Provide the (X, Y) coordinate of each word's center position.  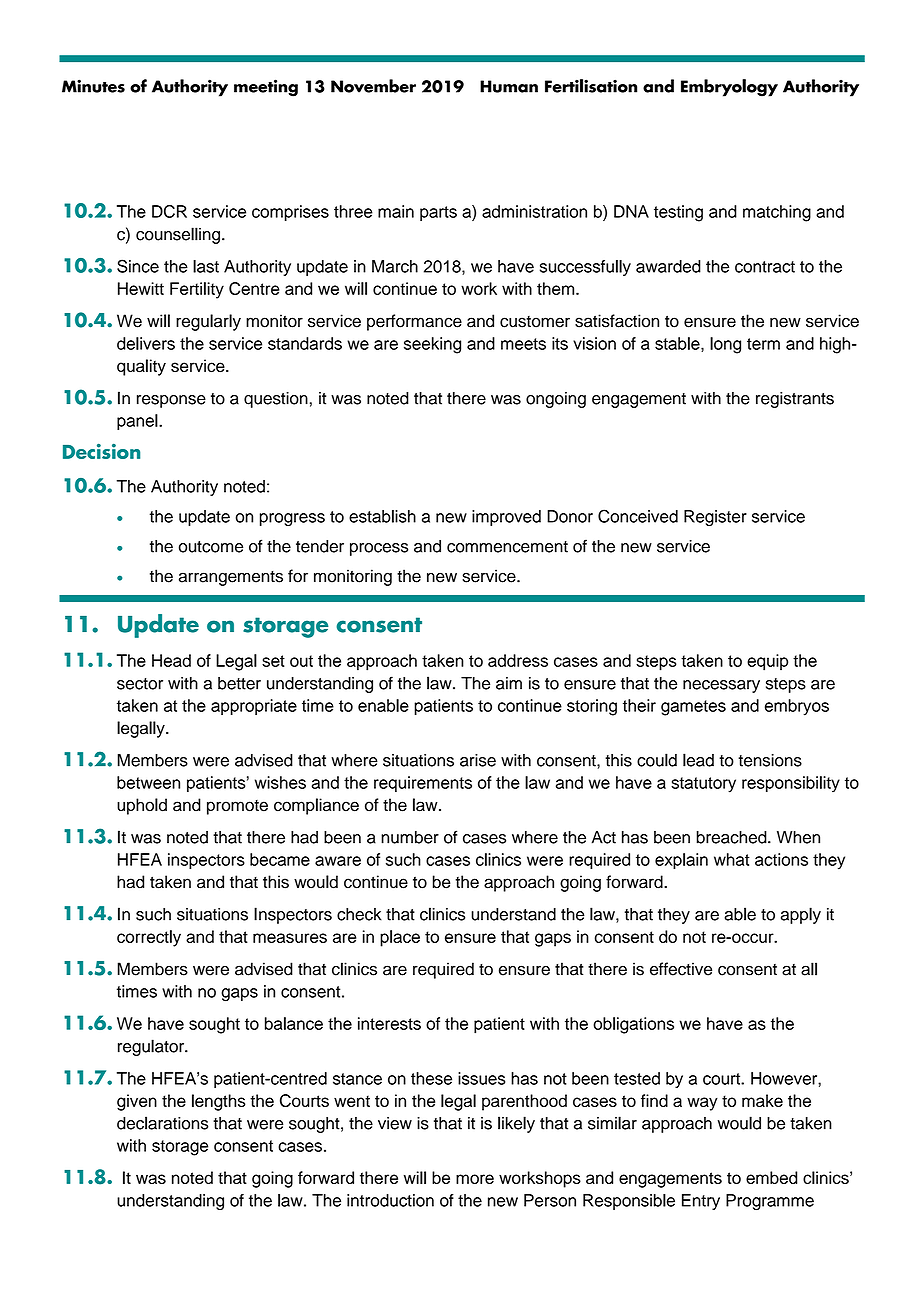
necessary (721, 686)
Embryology (729, 88)
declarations (162, 1123)
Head (171, 660)
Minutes (93, 86)
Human (509, 86)
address (518, 660)
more (475, 1179)
